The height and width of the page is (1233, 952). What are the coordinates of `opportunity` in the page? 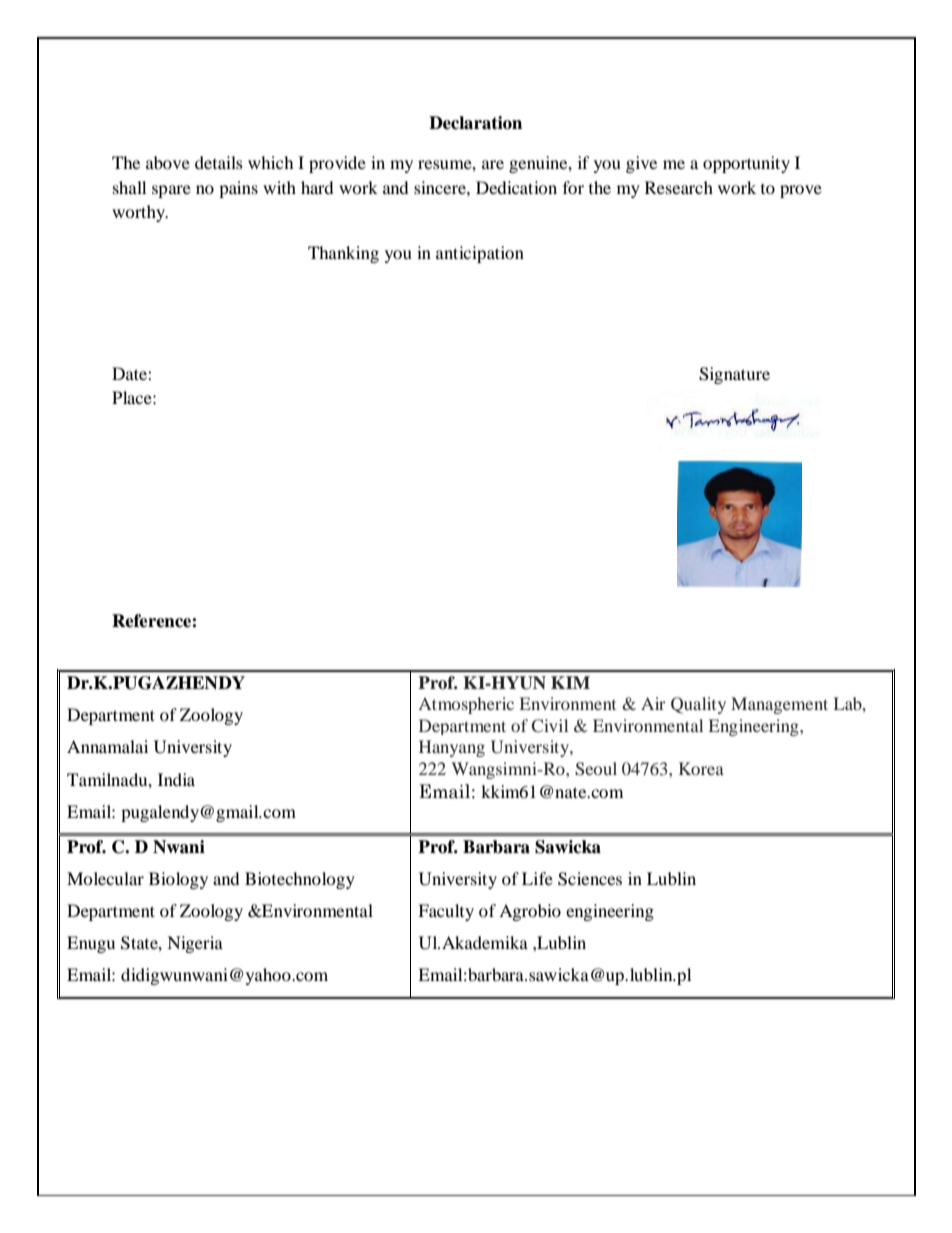 It's located at (746, 164).
